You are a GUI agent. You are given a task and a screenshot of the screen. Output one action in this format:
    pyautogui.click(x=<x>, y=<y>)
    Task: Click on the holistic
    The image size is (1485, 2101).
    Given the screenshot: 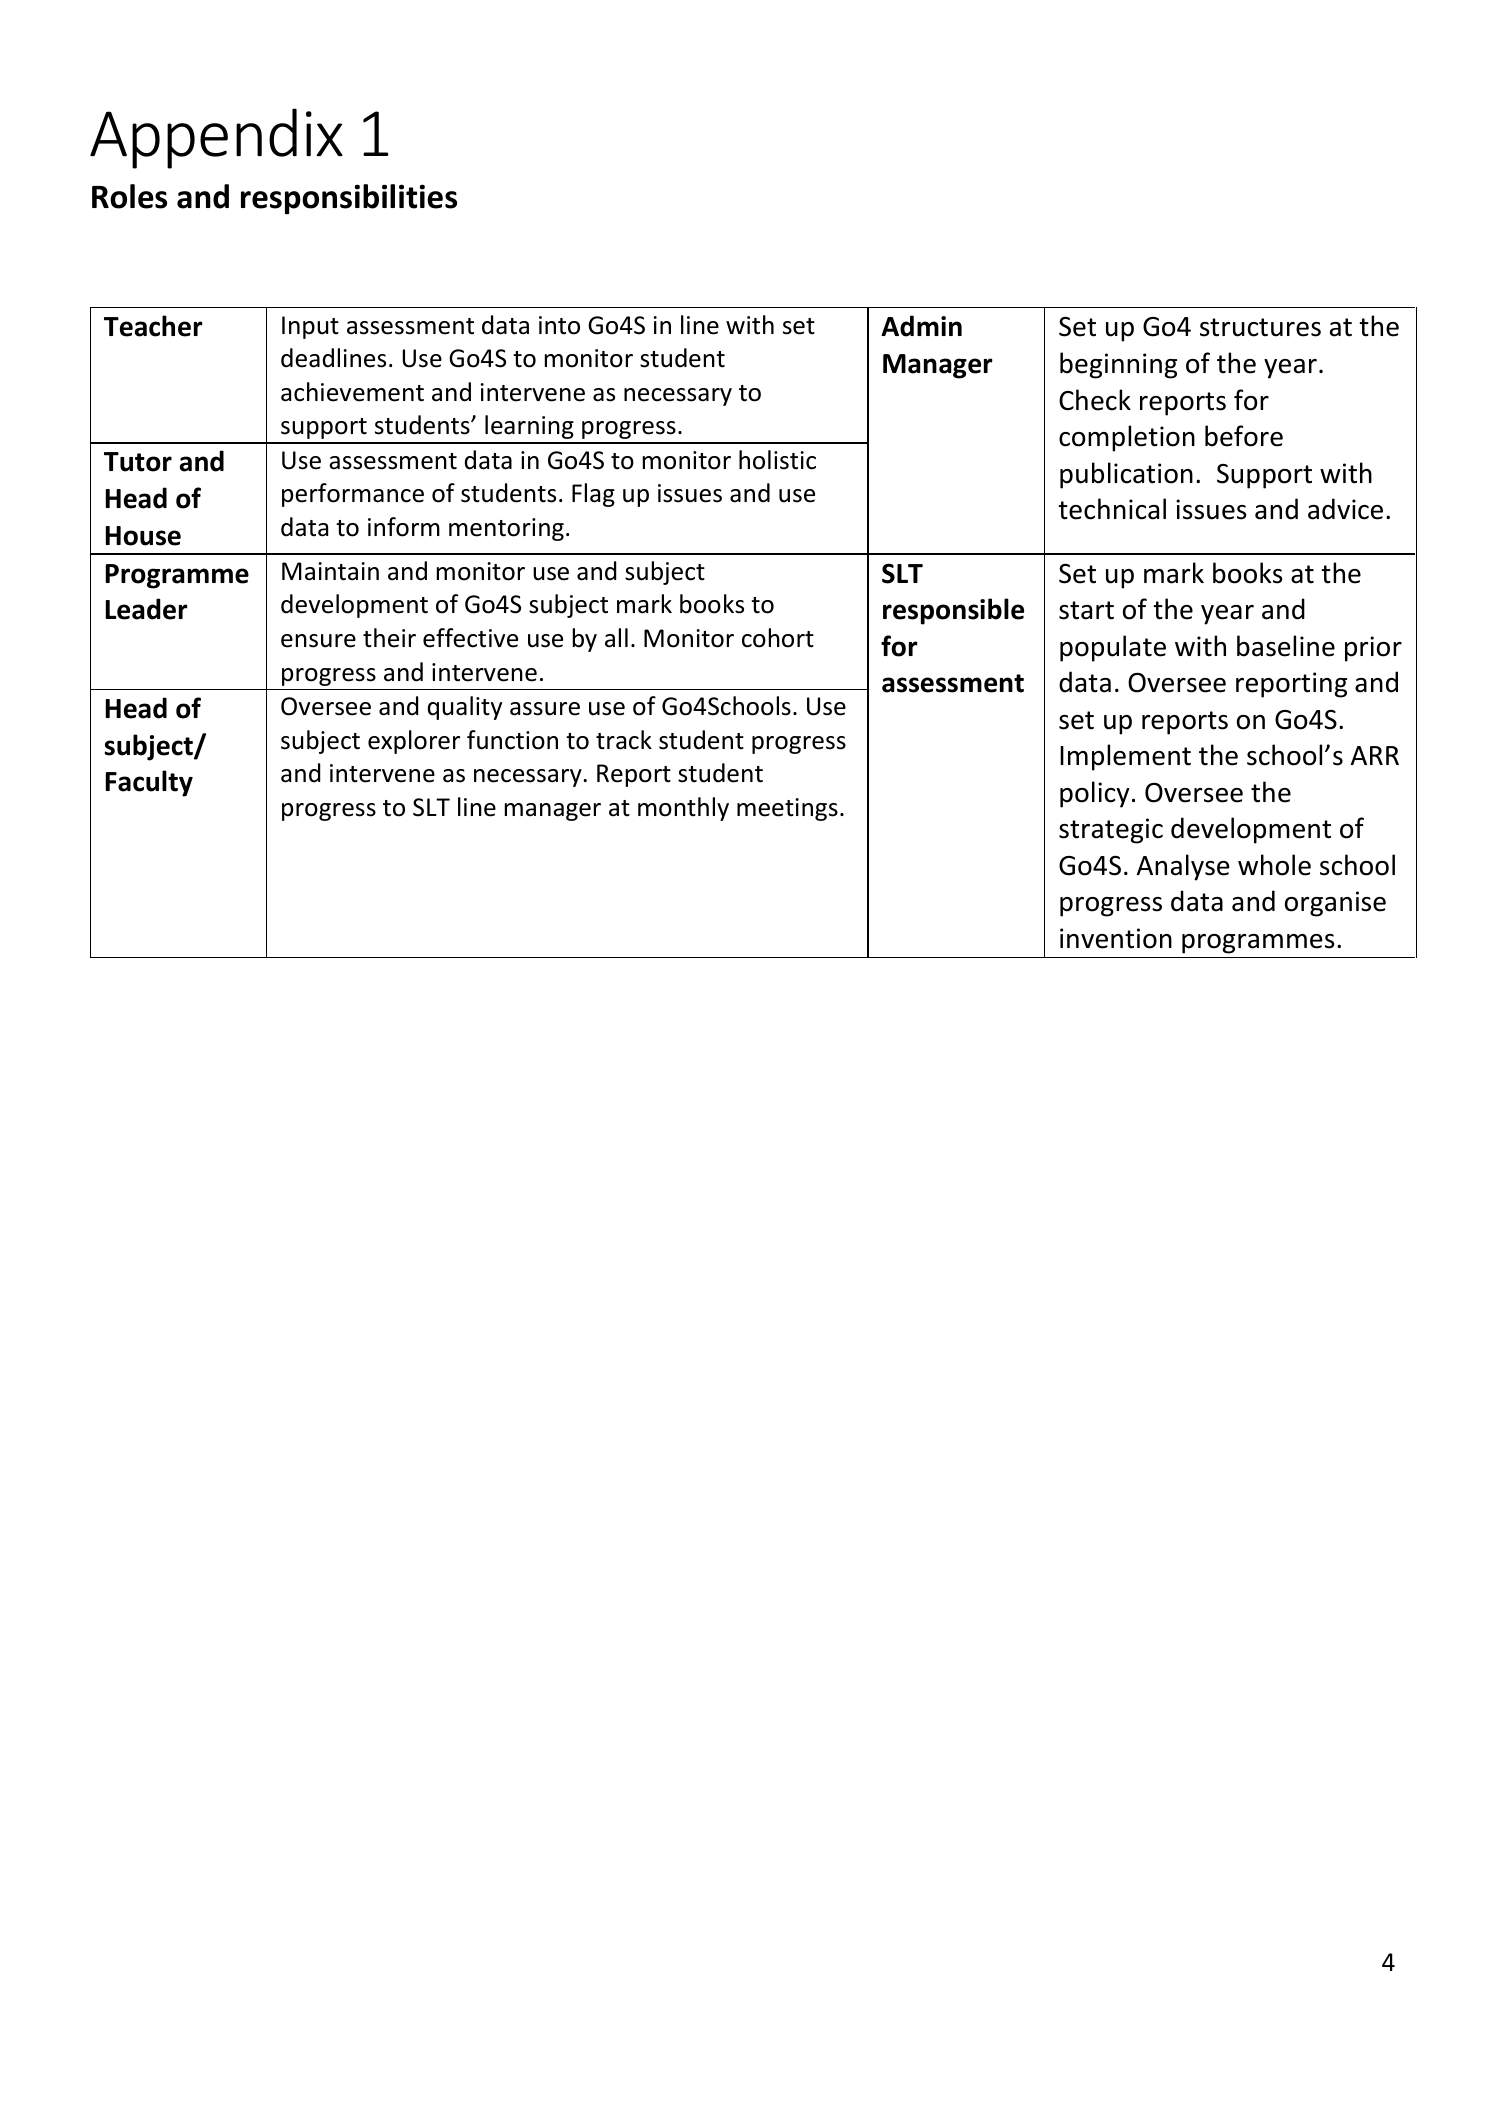 What is the action you would take?
    pyautogui.click(x=777, y=460)
